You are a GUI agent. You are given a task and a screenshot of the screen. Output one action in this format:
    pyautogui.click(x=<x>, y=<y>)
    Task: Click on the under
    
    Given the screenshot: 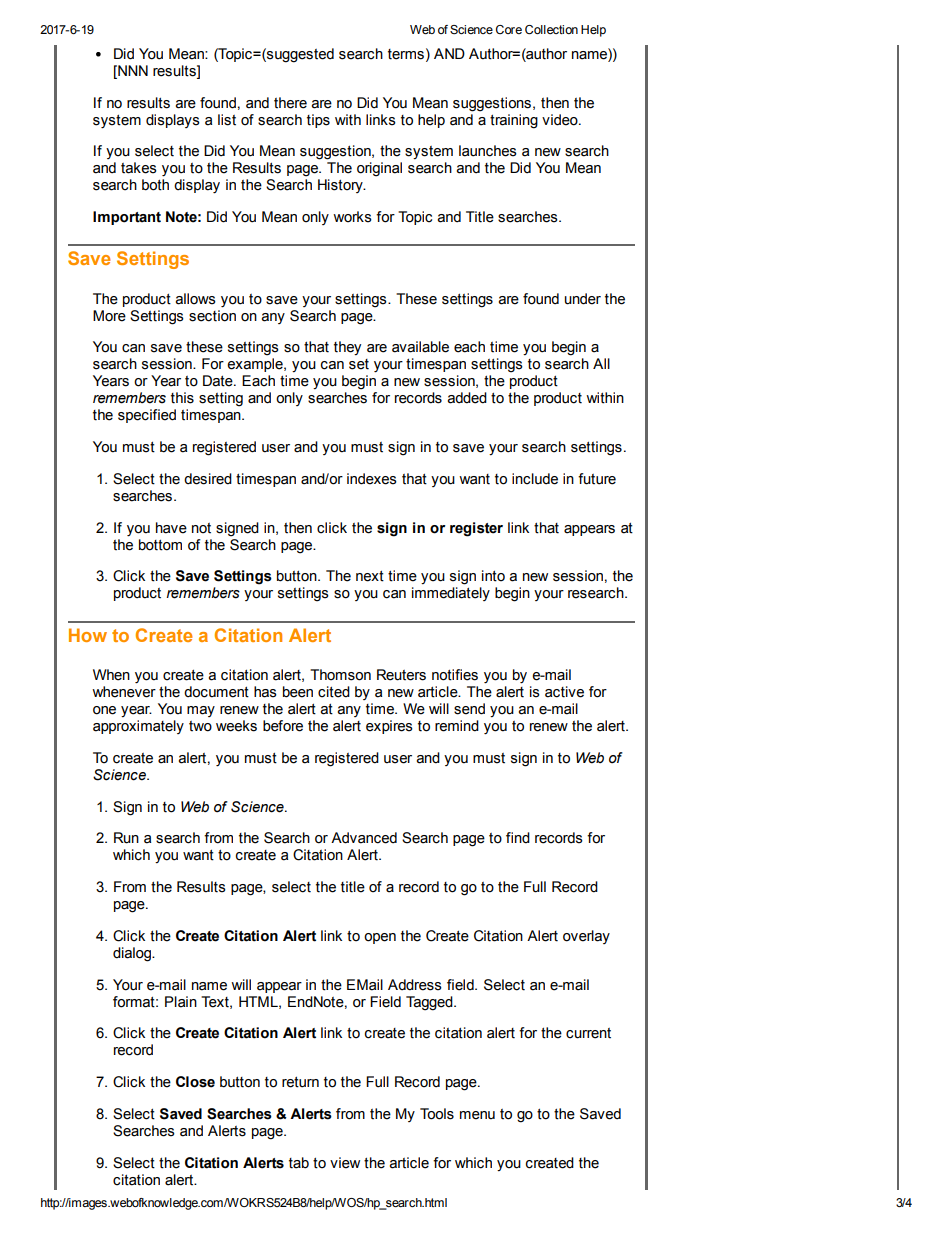 What is the action you would take?
    pyautogui.click(x=583, y=299)
